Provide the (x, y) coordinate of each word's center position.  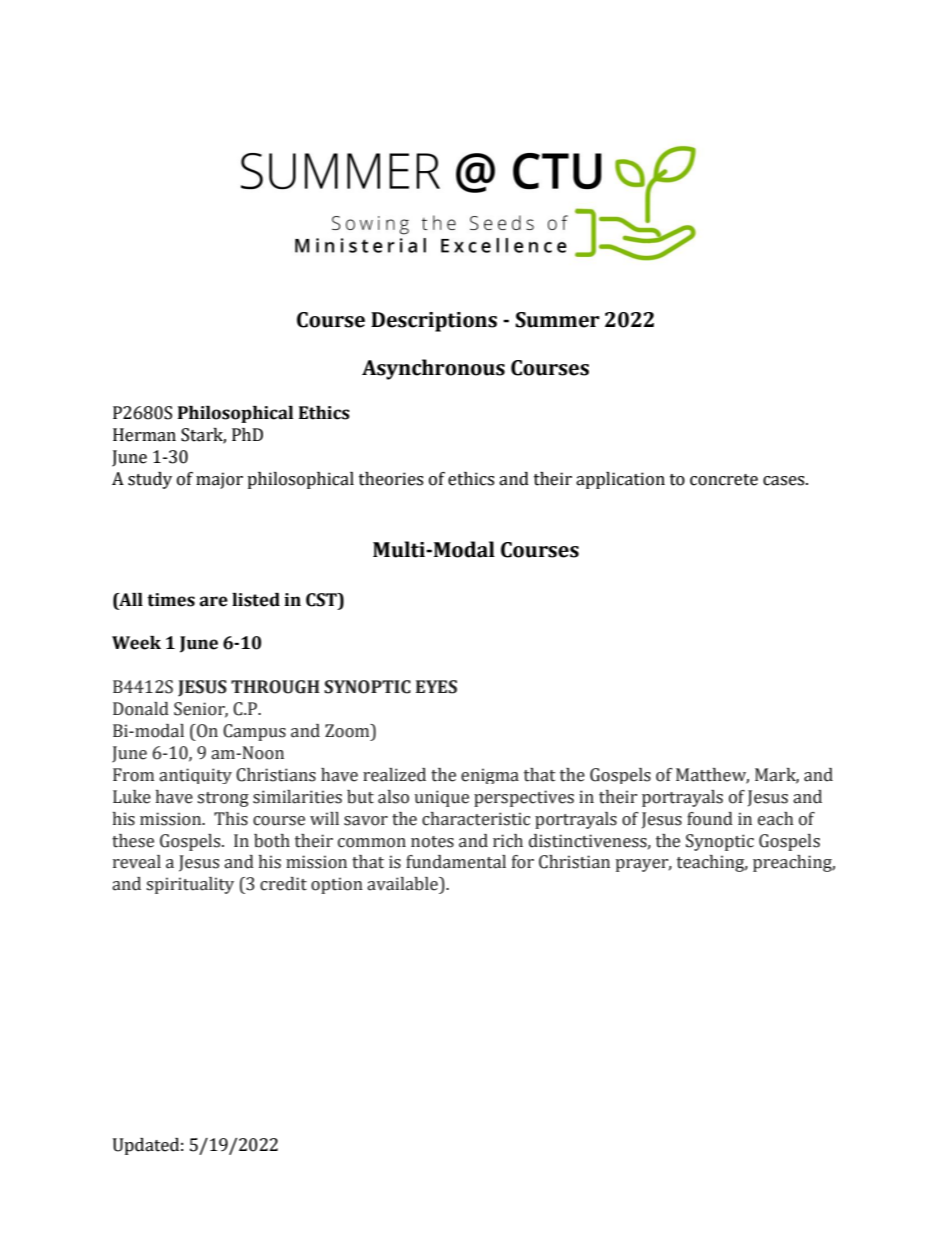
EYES (436, 687)
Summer (557, 320)
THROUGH (275, 687)
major (219, 480)
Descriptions (434, 322)
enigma (490, 776)
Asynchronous (433, 369)
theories (391, 479)
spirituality (190, 885)
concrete (724, 480)
